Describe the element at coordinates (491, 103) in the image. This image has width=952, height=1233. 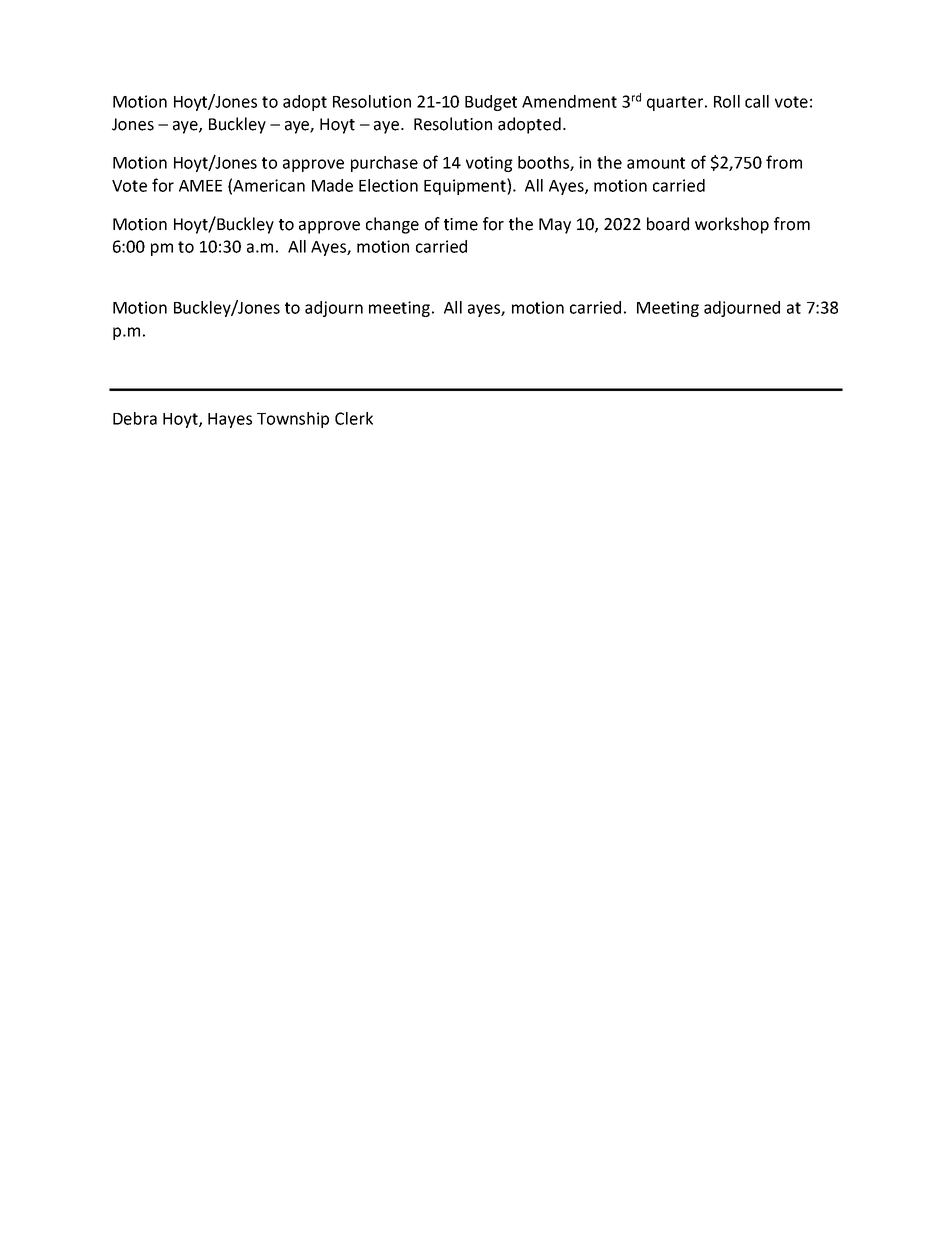
I see `Budget` at that location.
